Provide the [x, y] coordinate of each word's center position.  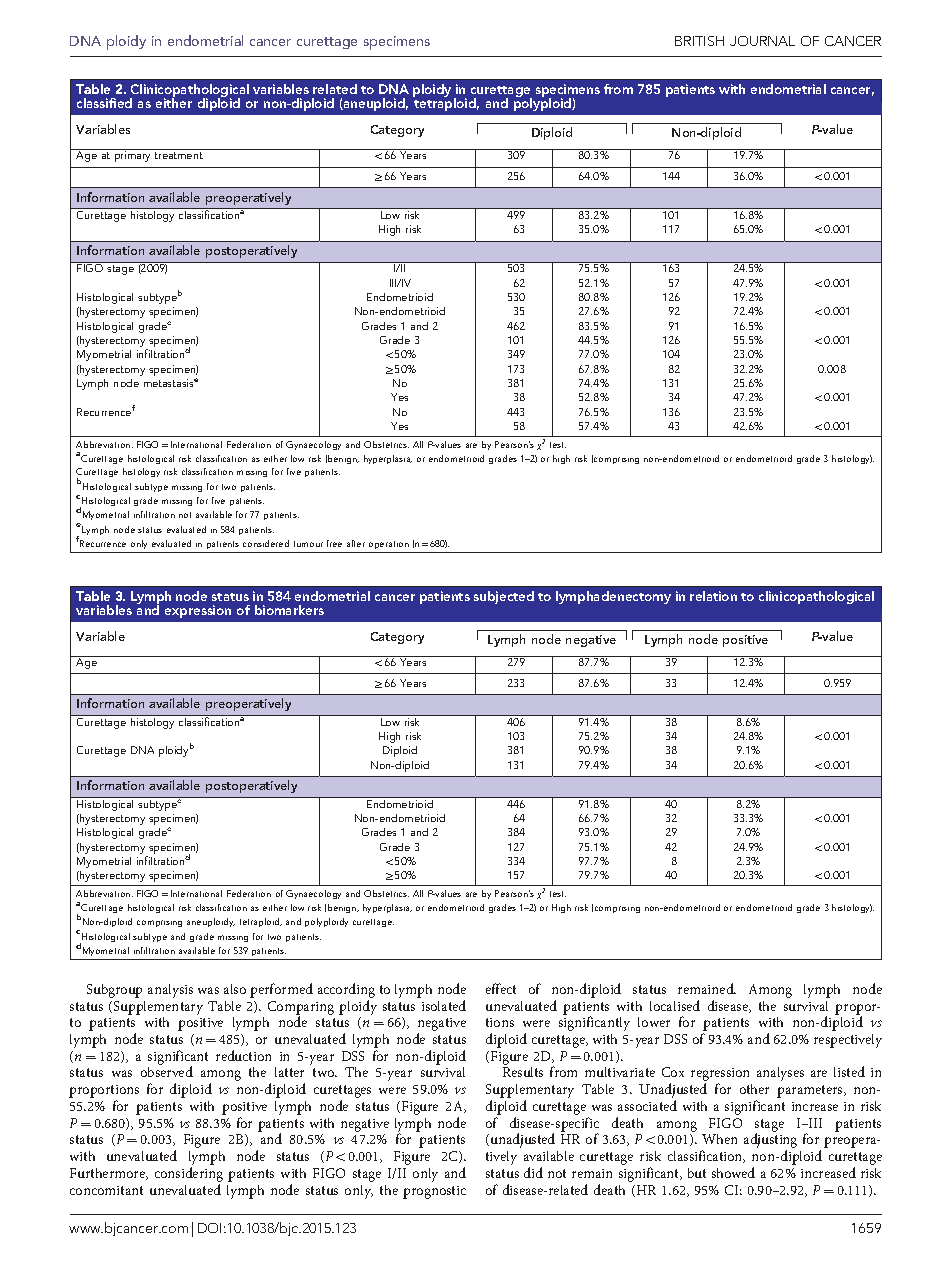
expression [198, 611]
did [533, 1172]
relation [713, 596]
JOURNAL [762, 41]
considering [189, 1176]
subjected [504, 597]
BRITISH [699, 41]
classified [104, 103]
